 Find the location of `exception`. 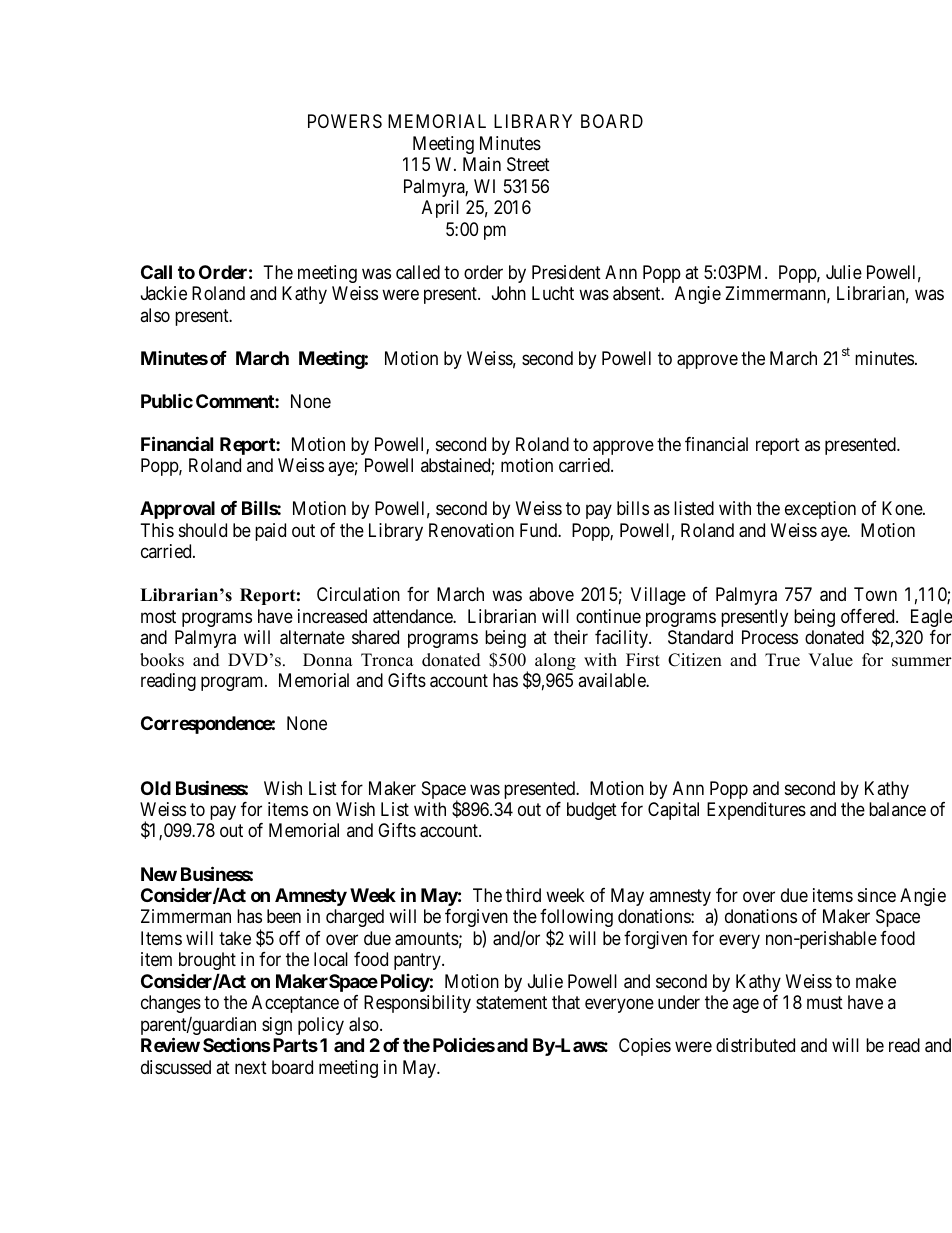

exception is located at coordinates (820, 510).
